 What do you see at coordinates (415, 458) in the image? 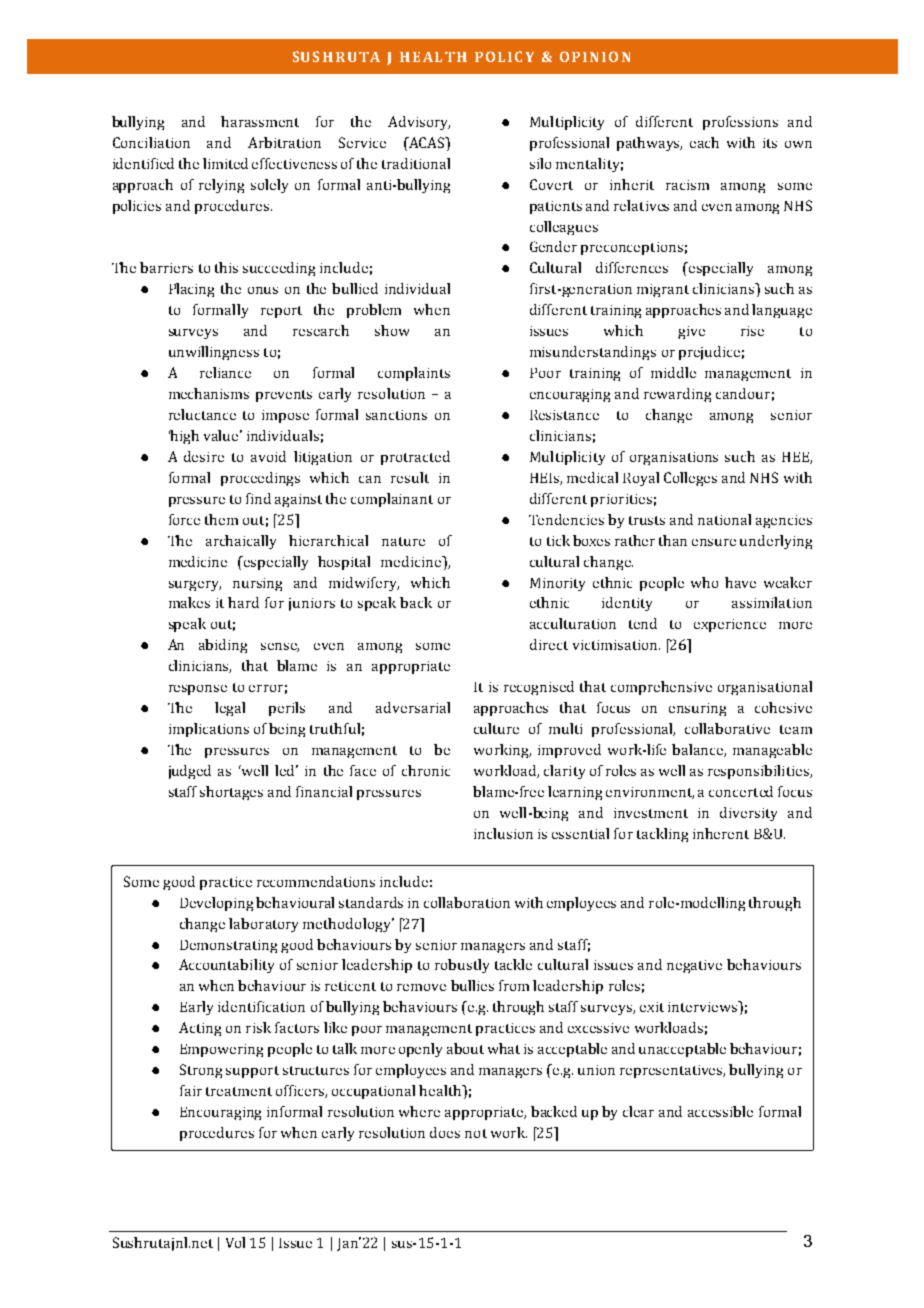
I see `protracted` at bounding box center [415, 458].
